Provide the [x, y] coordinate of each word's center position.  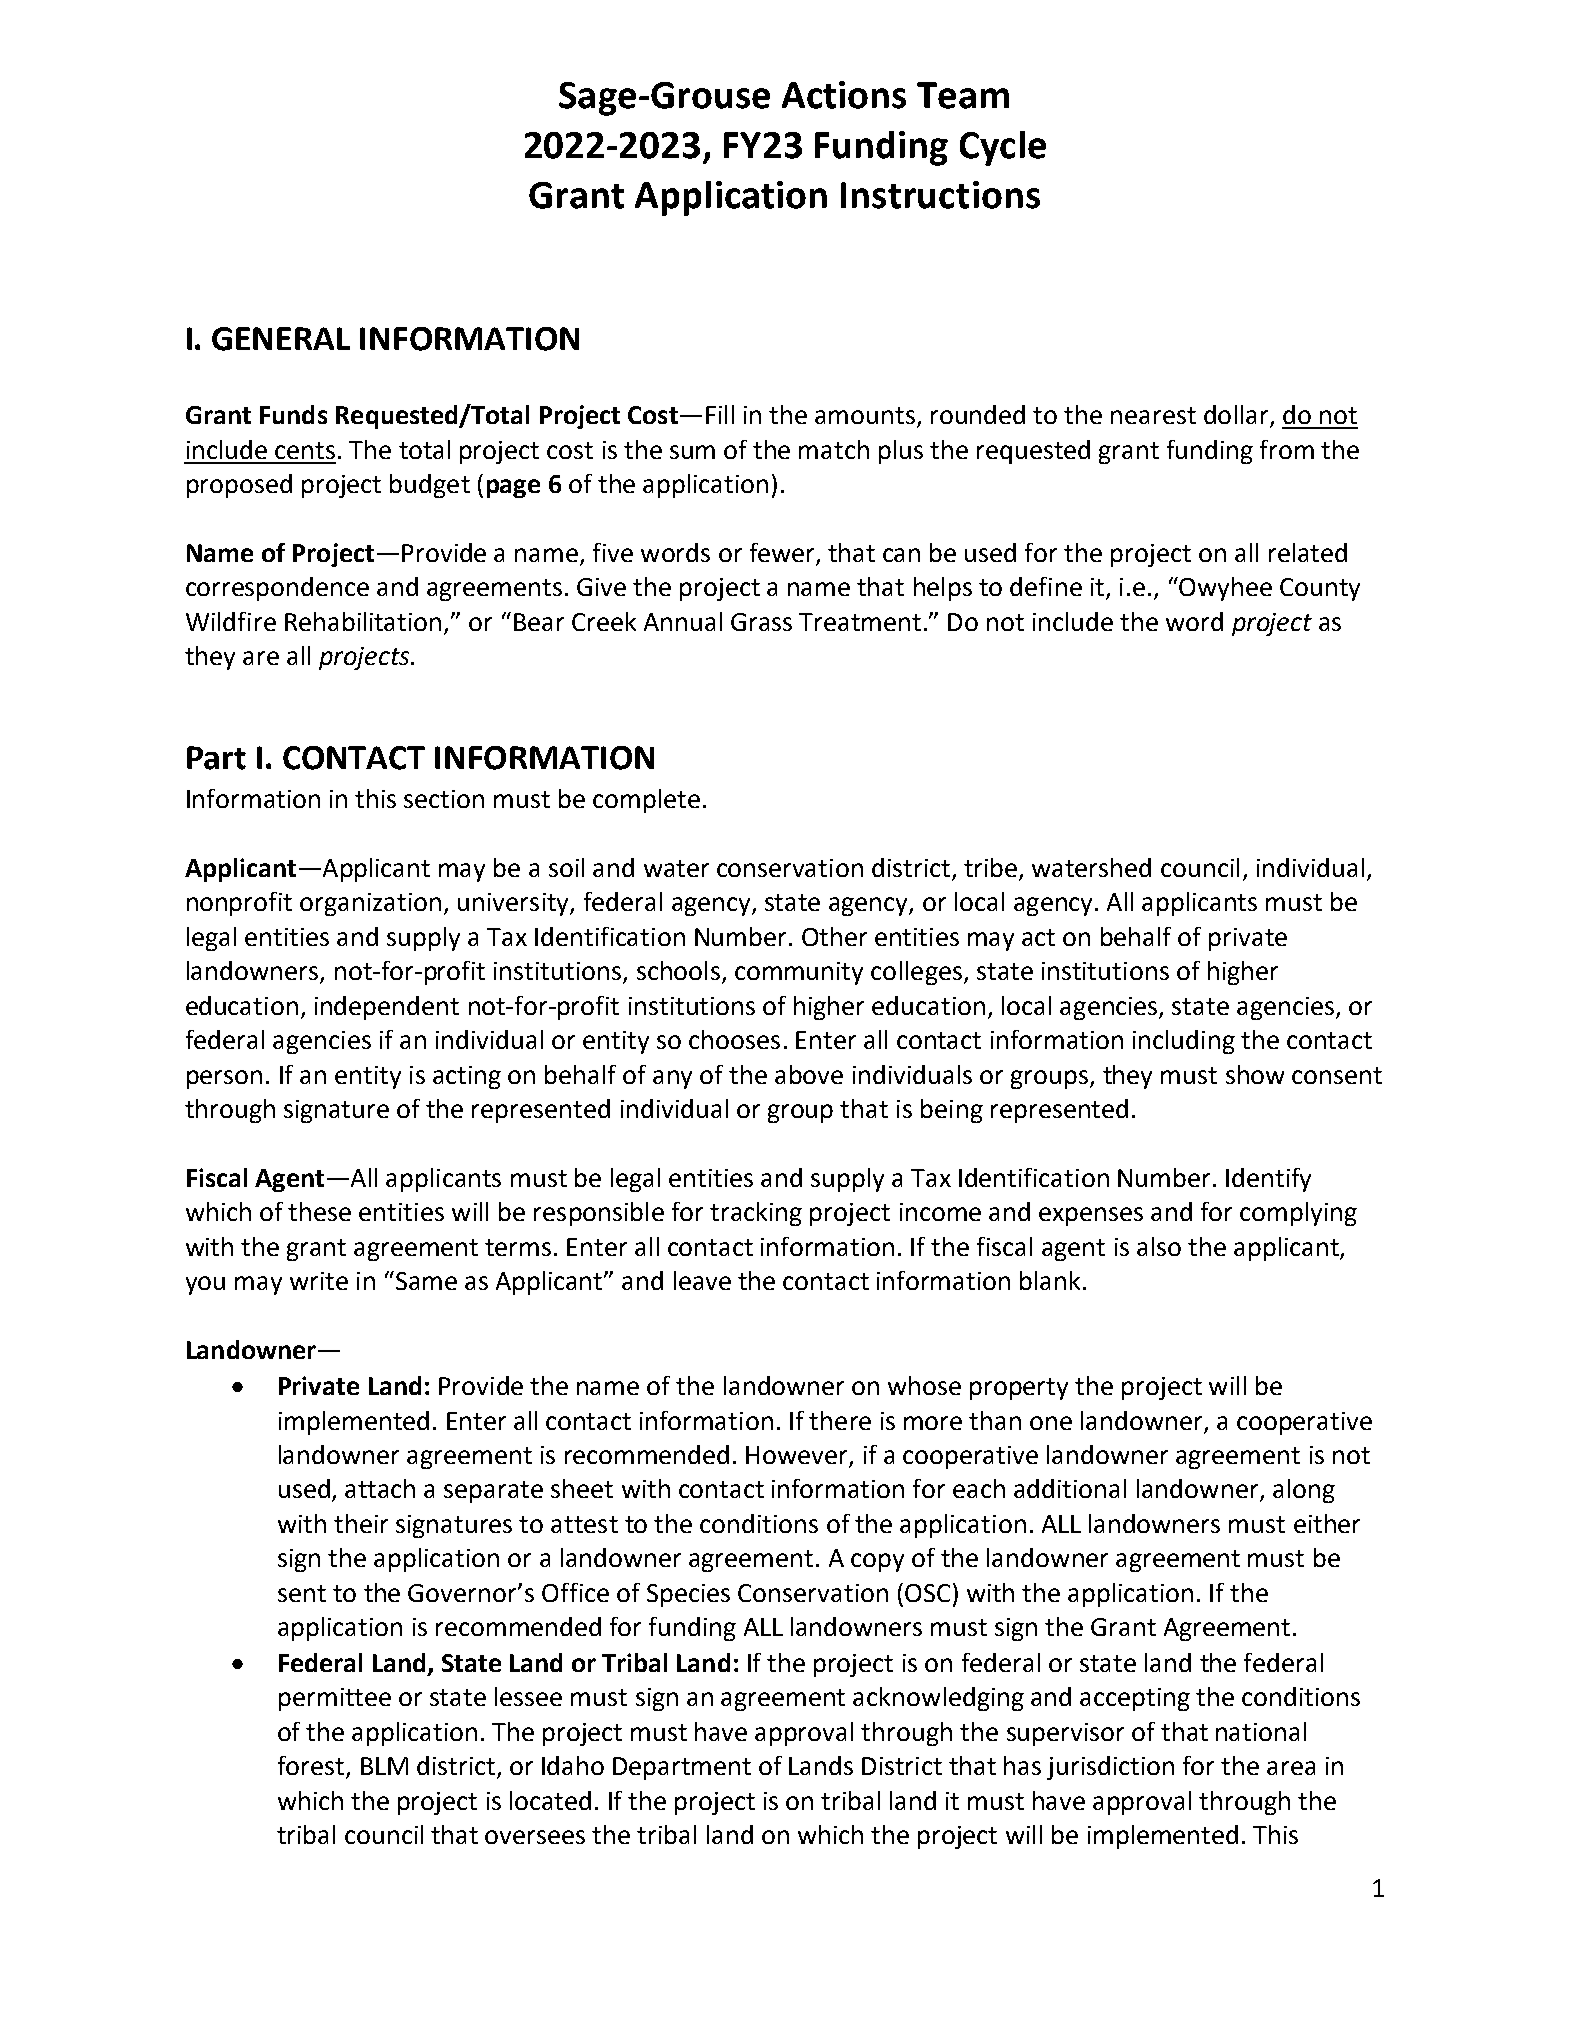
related [1308, 552]
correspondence [277, 589]
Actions [844, 95]
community [799, 973]
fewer [782, 552]
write [319, 1281]
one [1051, 1423]
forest [311, 1765]
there [840, 1420]
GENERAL [281, 339]
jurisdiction [1110, 1768]
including [1184, 1042]
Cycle [1003, 148]
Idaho [573, 1765]
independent [387, 1008]
